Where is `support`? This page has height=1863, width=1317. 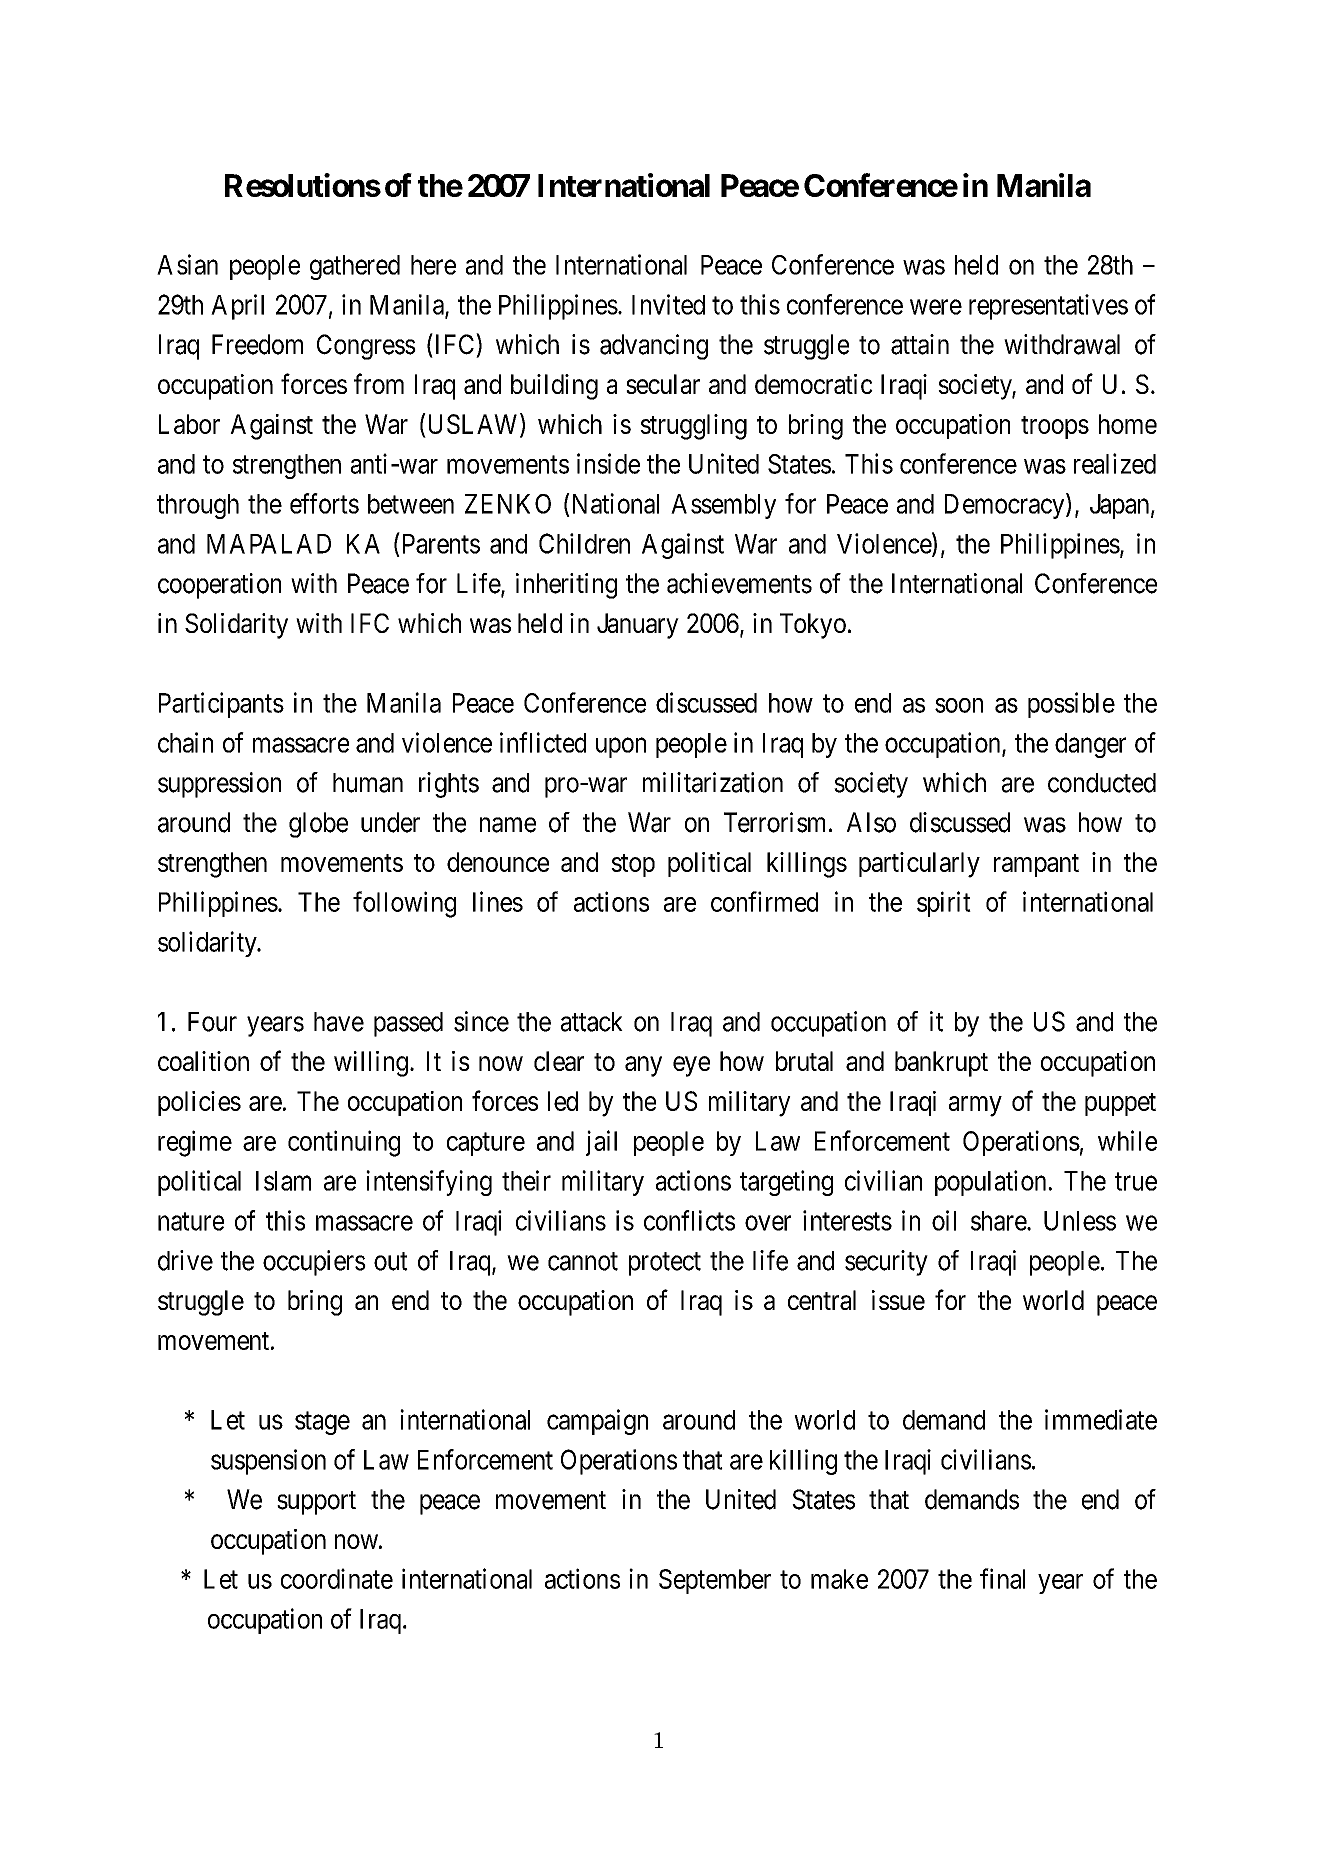
support is located at coordinates (316, 1503).
